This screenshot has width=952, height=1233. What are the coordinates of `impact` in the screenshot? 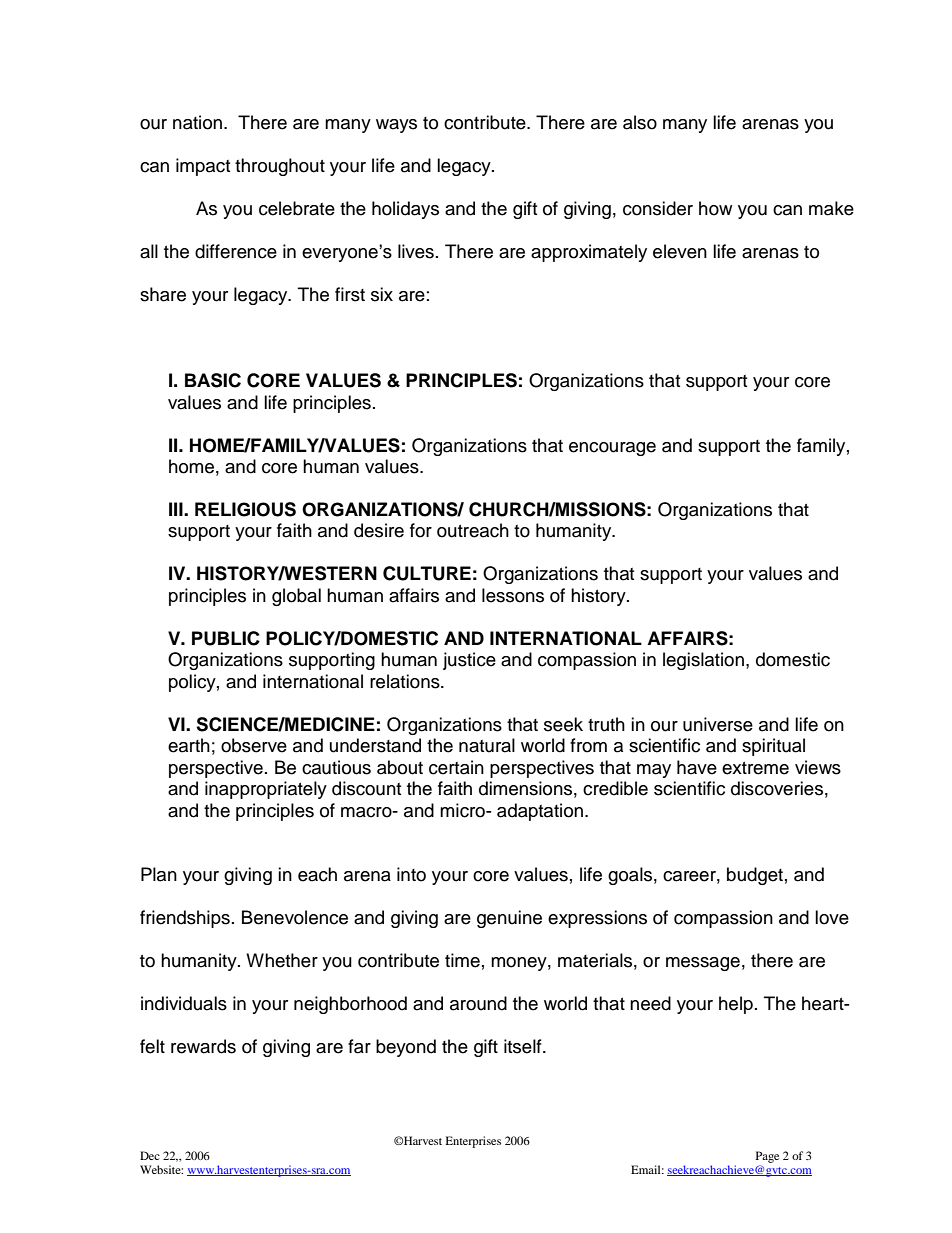 It's located at (203, 167).
